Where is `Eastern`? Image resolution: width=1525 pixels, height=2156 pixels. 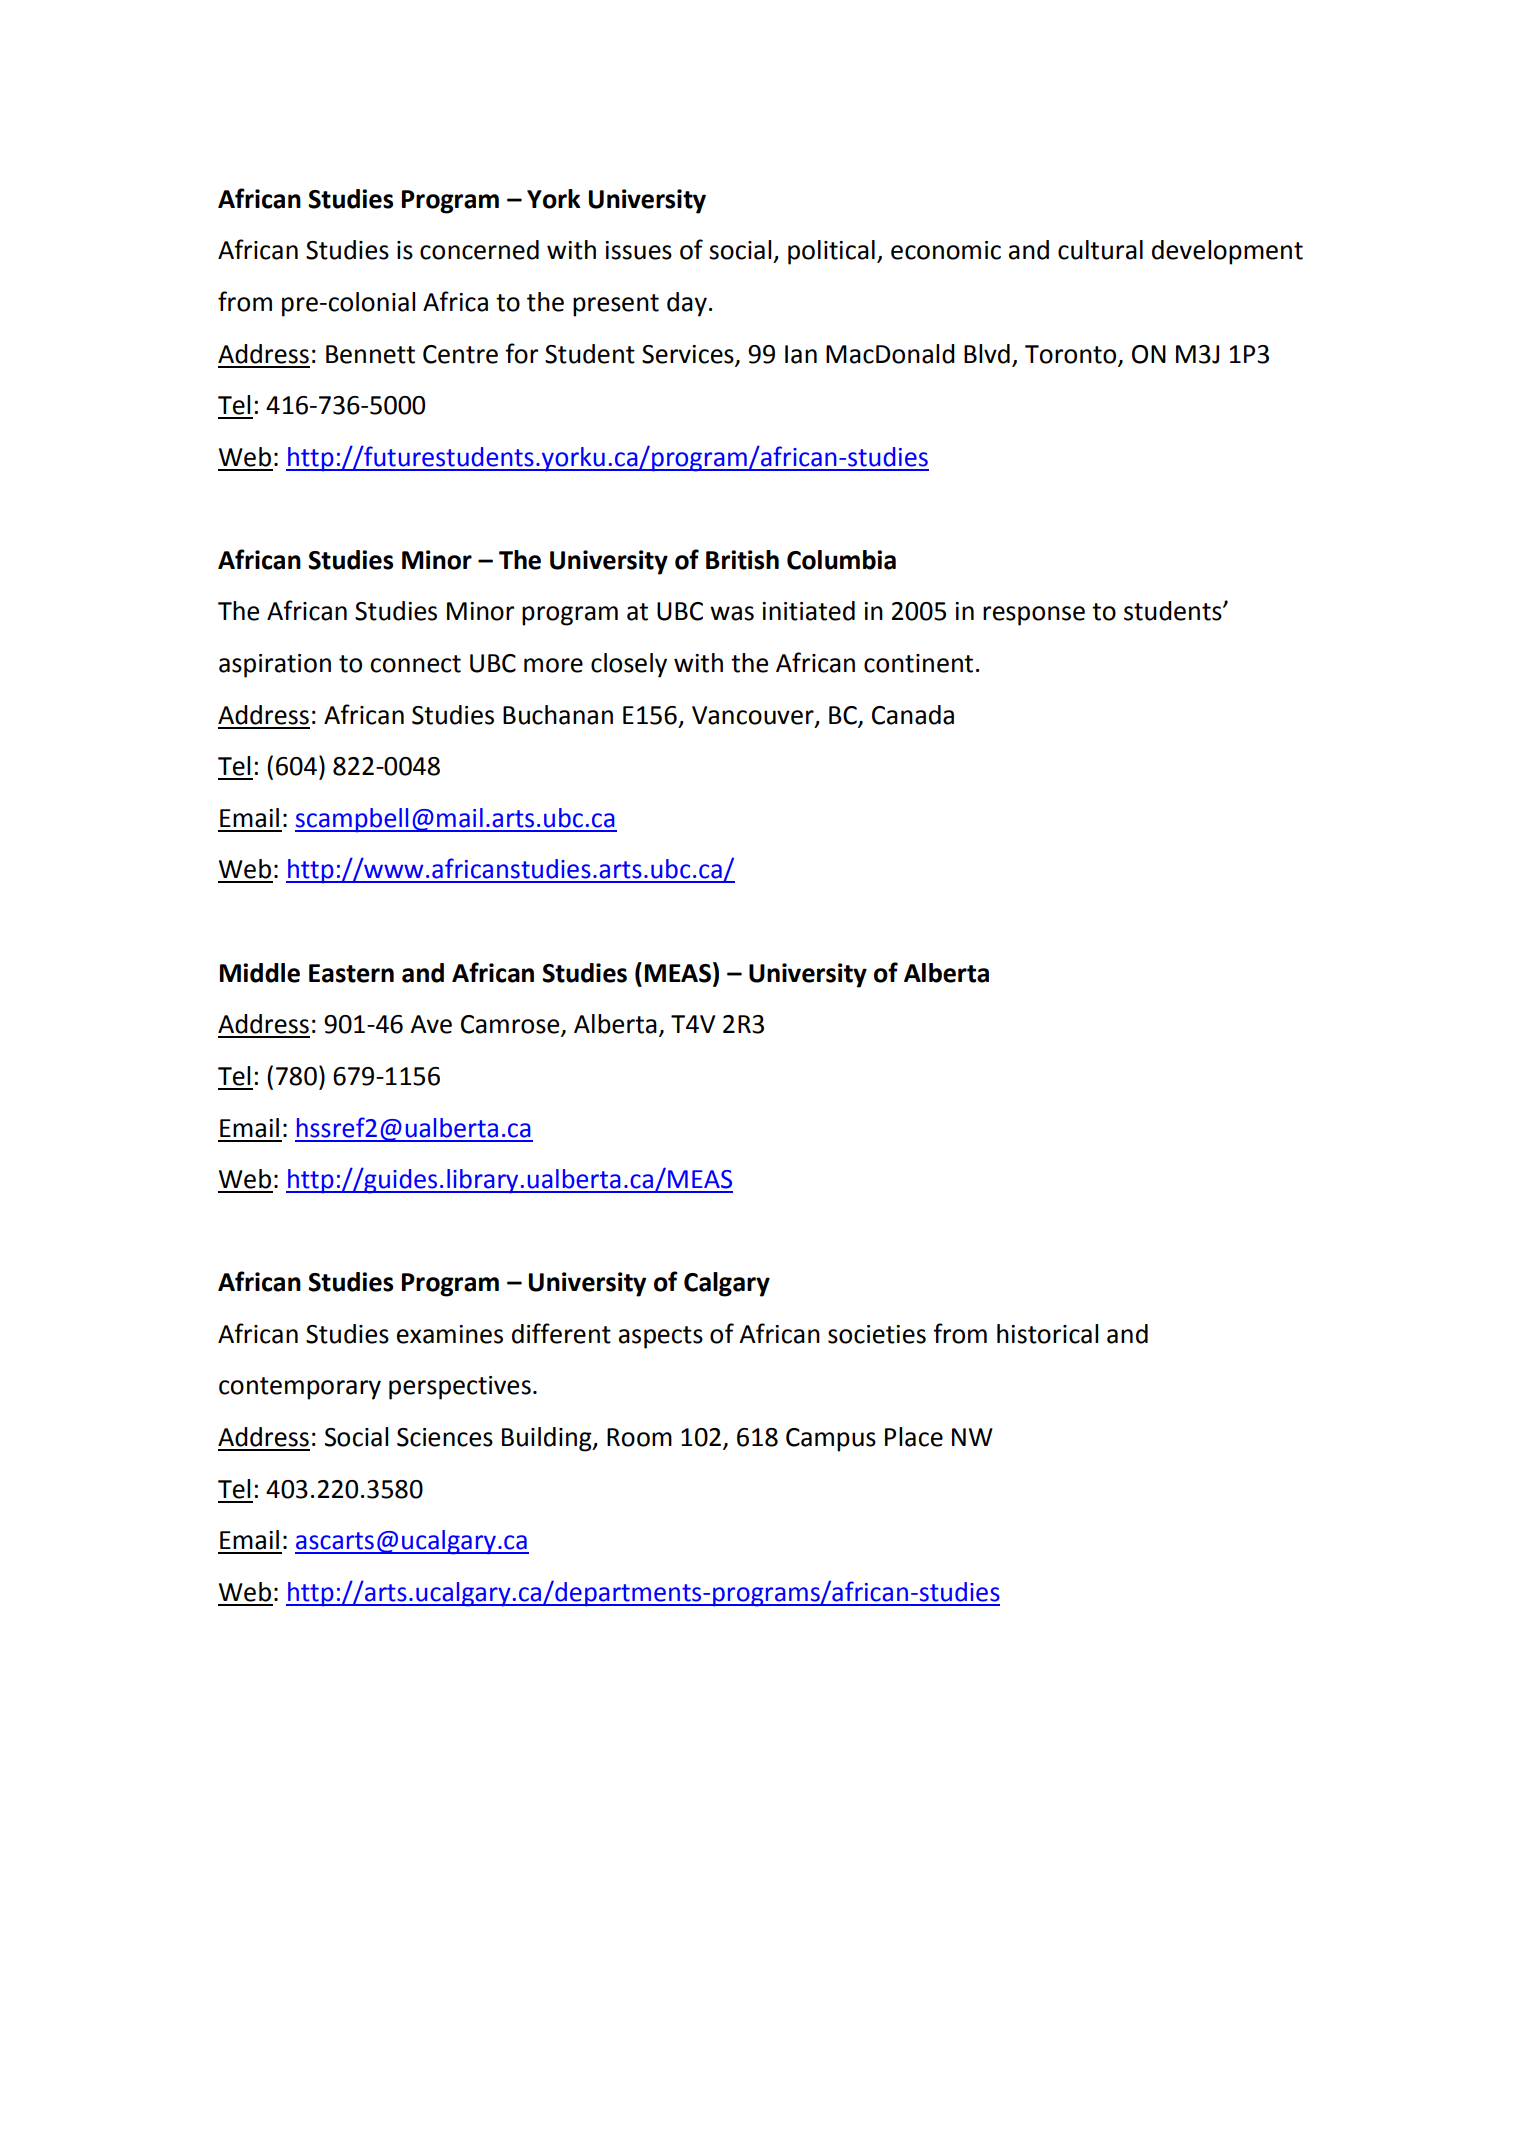
Eastern is located at coordinates (351, 973).
